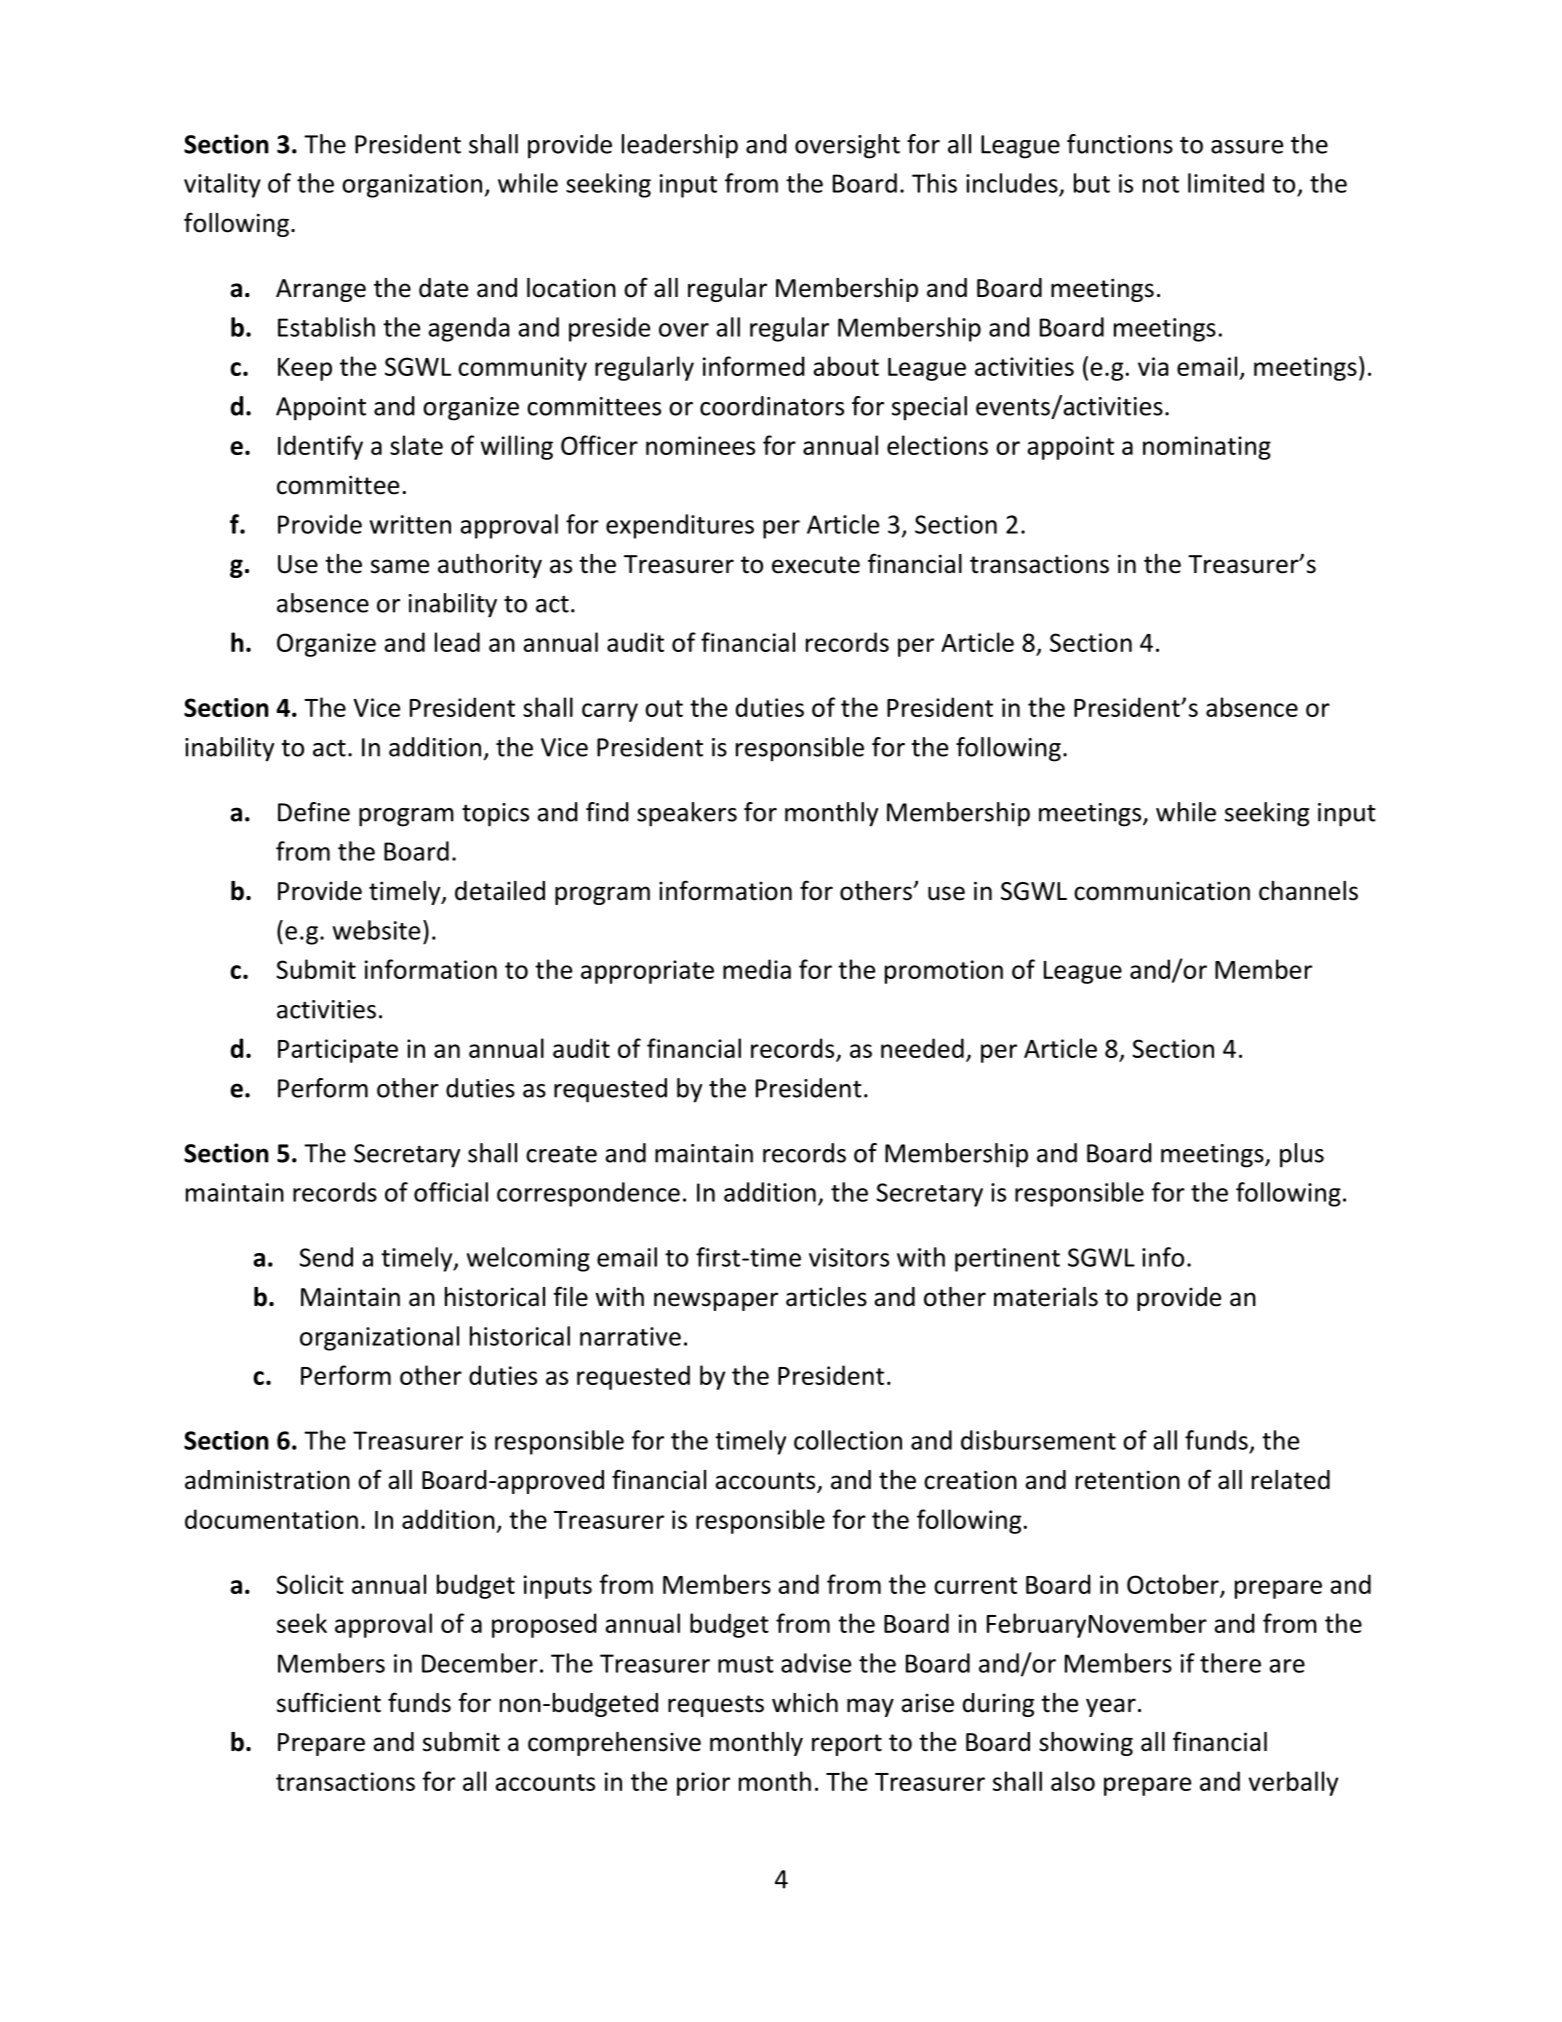 The height and width of the screenshot is (2022, 1562). What do you see at coordinates (934, 183) in the screenshot?
I see `This` at bounding box center [934, 183].
